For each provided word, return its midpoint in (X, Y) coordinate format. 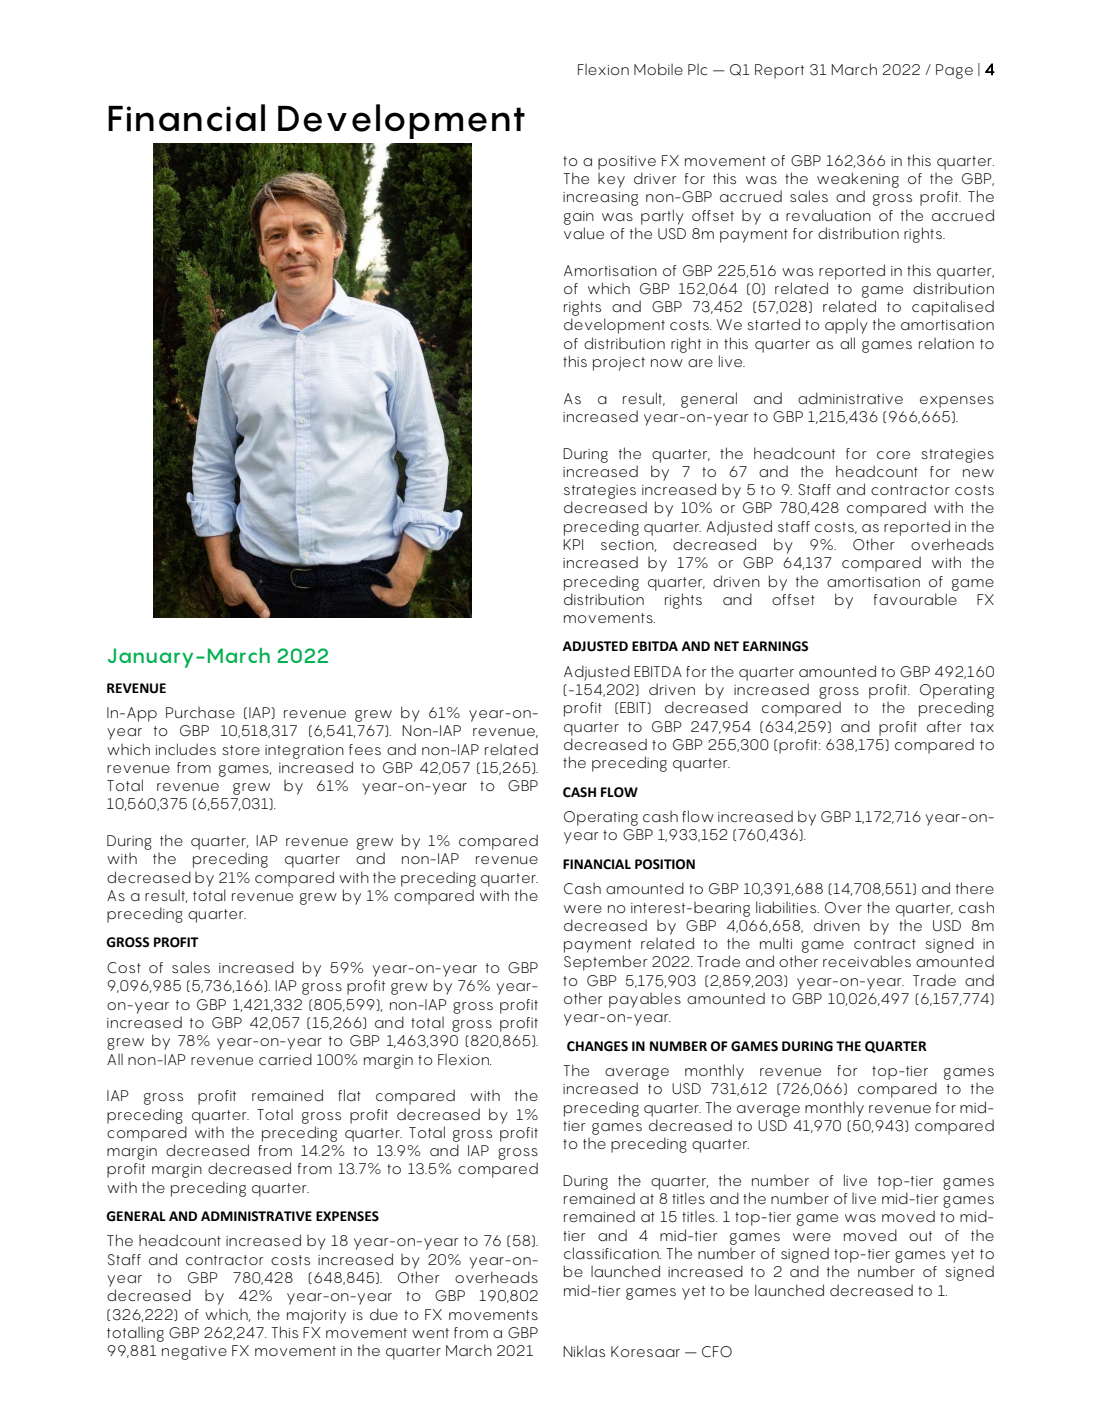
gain (579, 218)
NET (726, 646)
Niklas (584, 1351)
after (944, 726)
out (920, 1236)
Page (954, 71)
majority (316, 1317)
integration (304, 752)
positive (627, 163)
